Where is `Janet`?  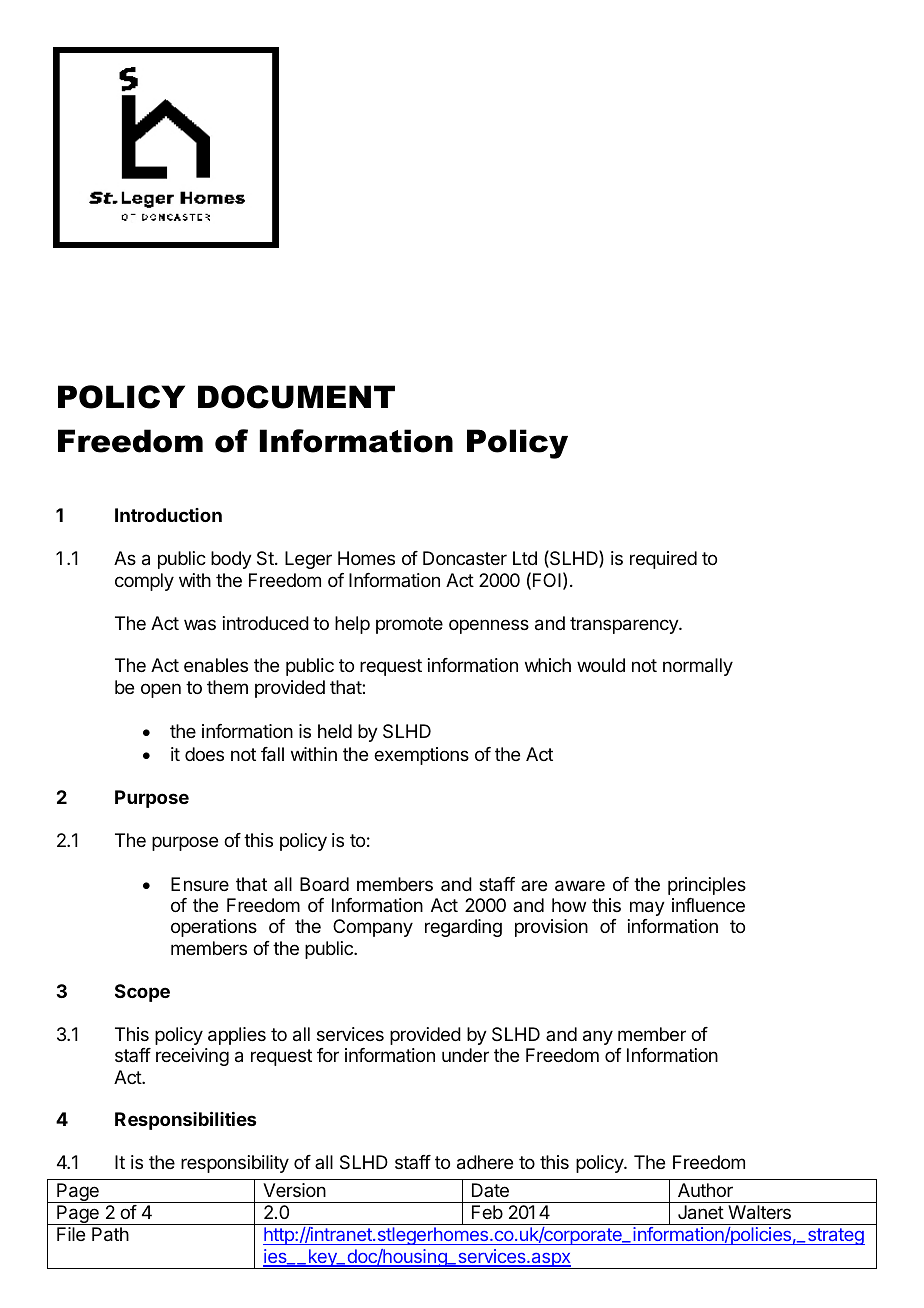
Janet is located at coordinates (701, 1212).
